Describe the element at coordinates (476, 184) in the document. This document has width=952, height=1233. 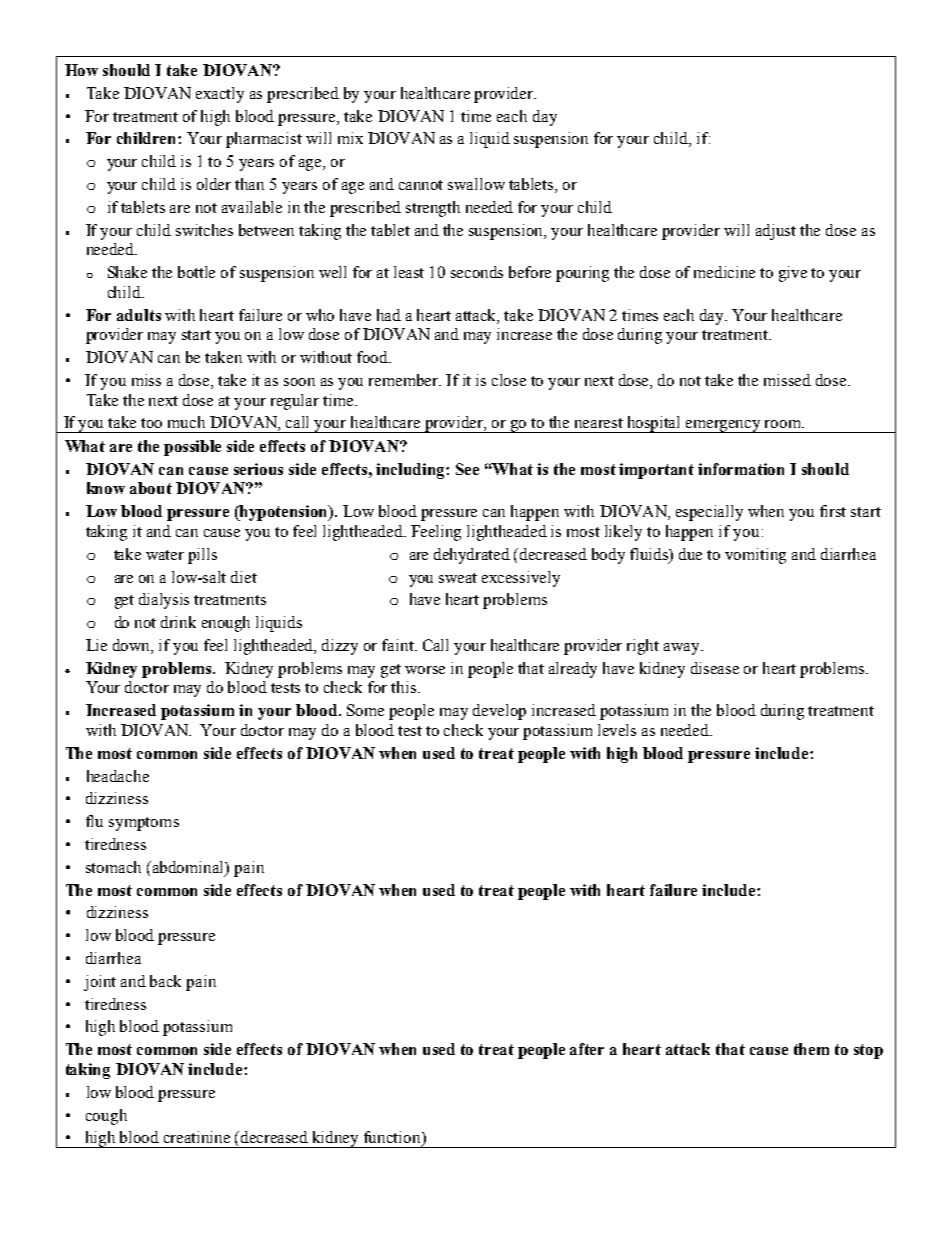
I see `swallow` at that location.
